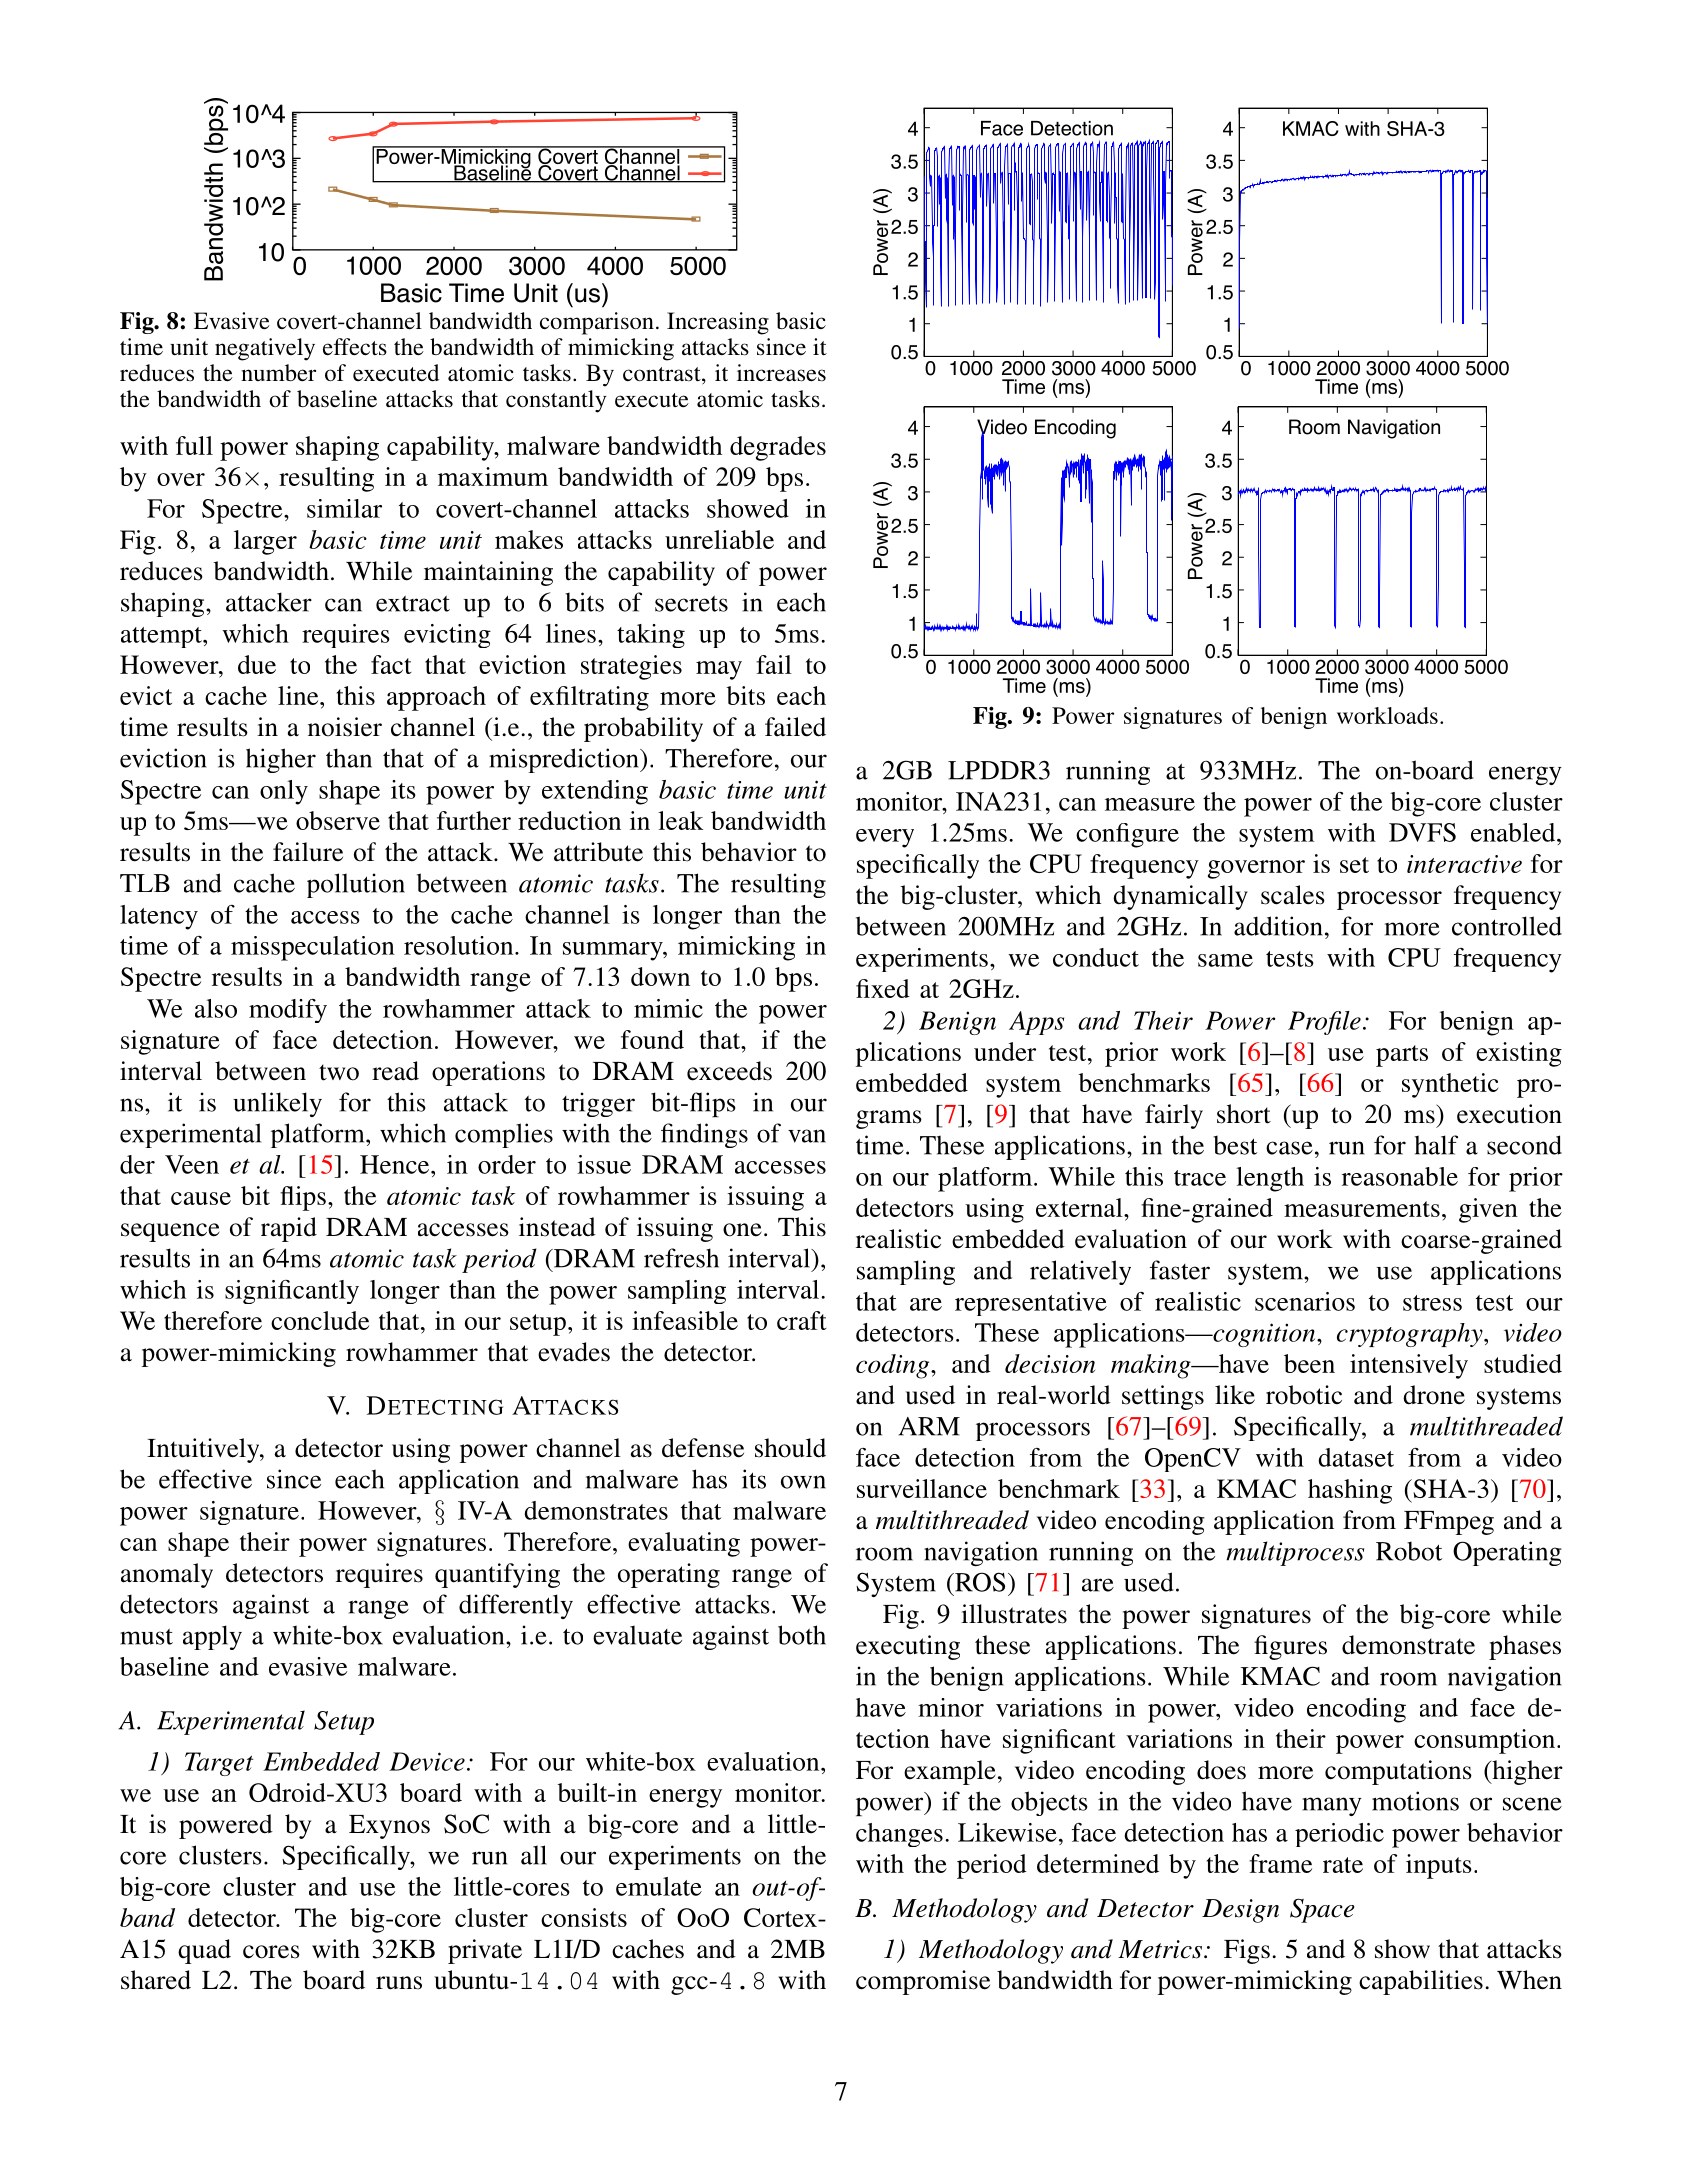  I want to click on DVFS, so click(1422, 832).
